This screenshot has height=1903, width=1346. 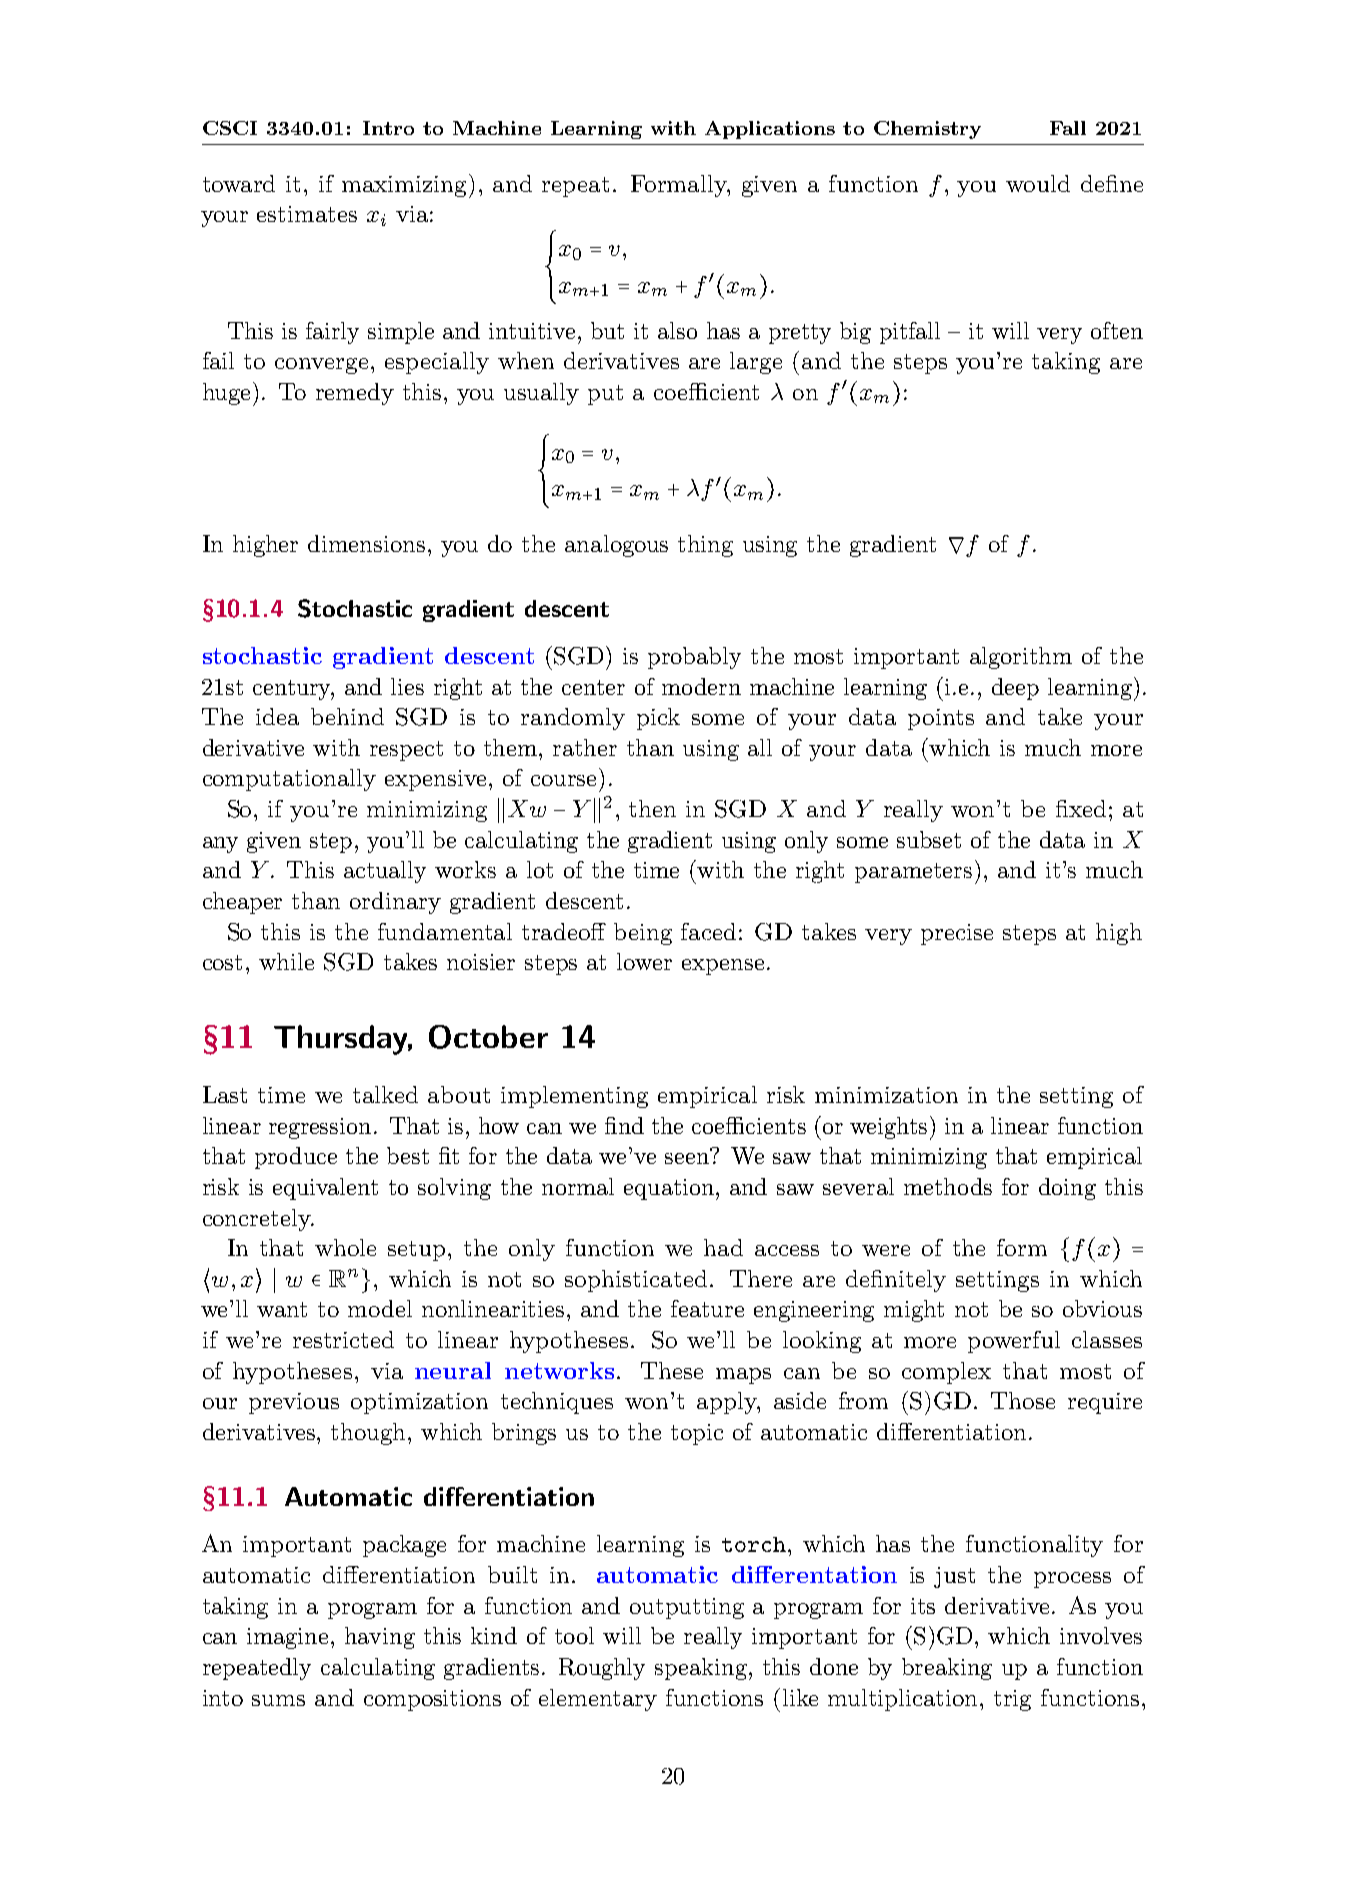 What do you see at coordinates (705, 546) in the screenshot?
I see `thing` at bounding box center [705, 546].
